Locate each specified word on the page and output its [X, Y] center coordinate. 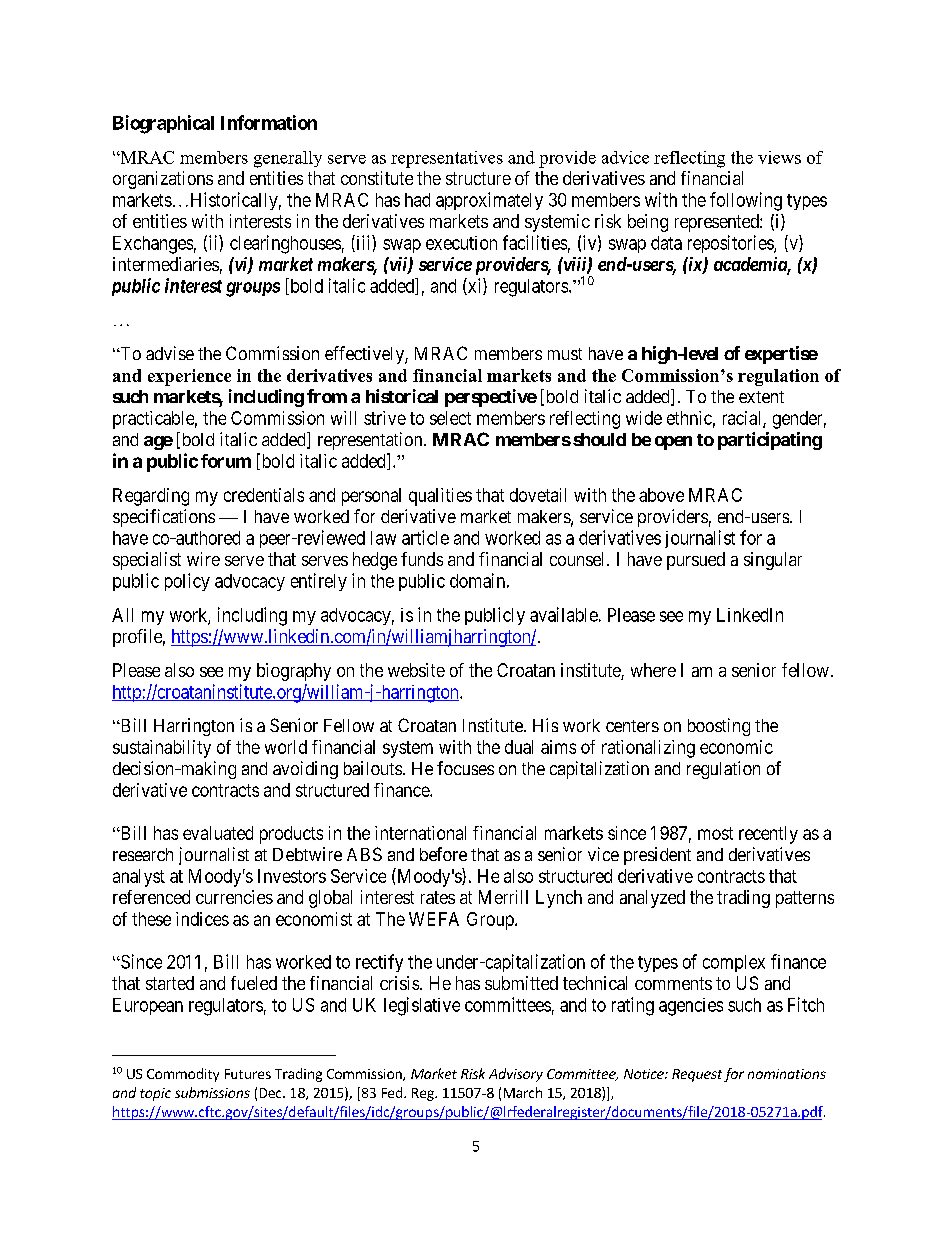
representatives [447, 159]
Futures [248, 1074]
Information [269, 122]
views [779, 157]
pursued [696, 561]
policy [187, 582]
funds [422, 559]
